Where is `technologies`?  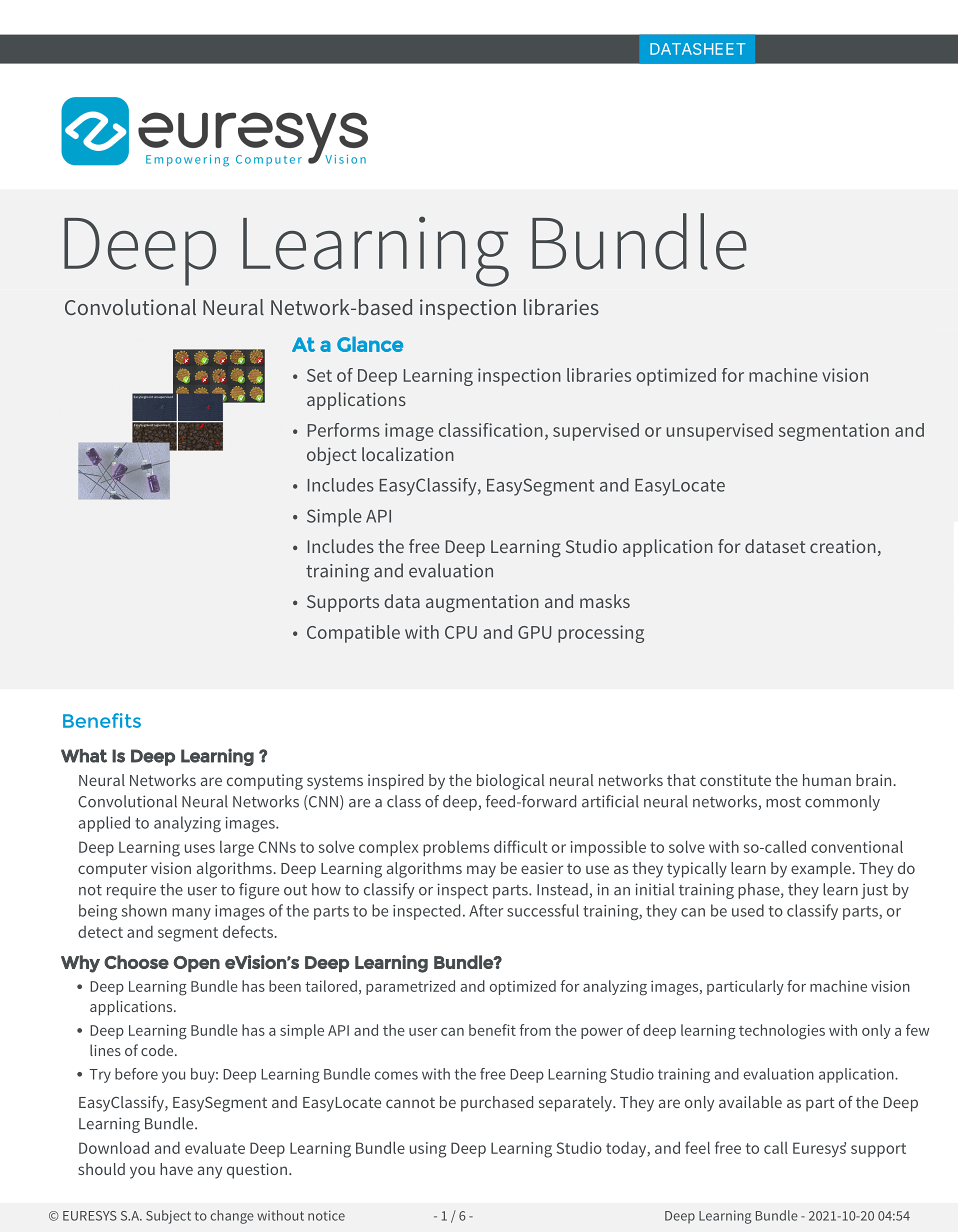 technologies is located at coordinates (782, 1032).
